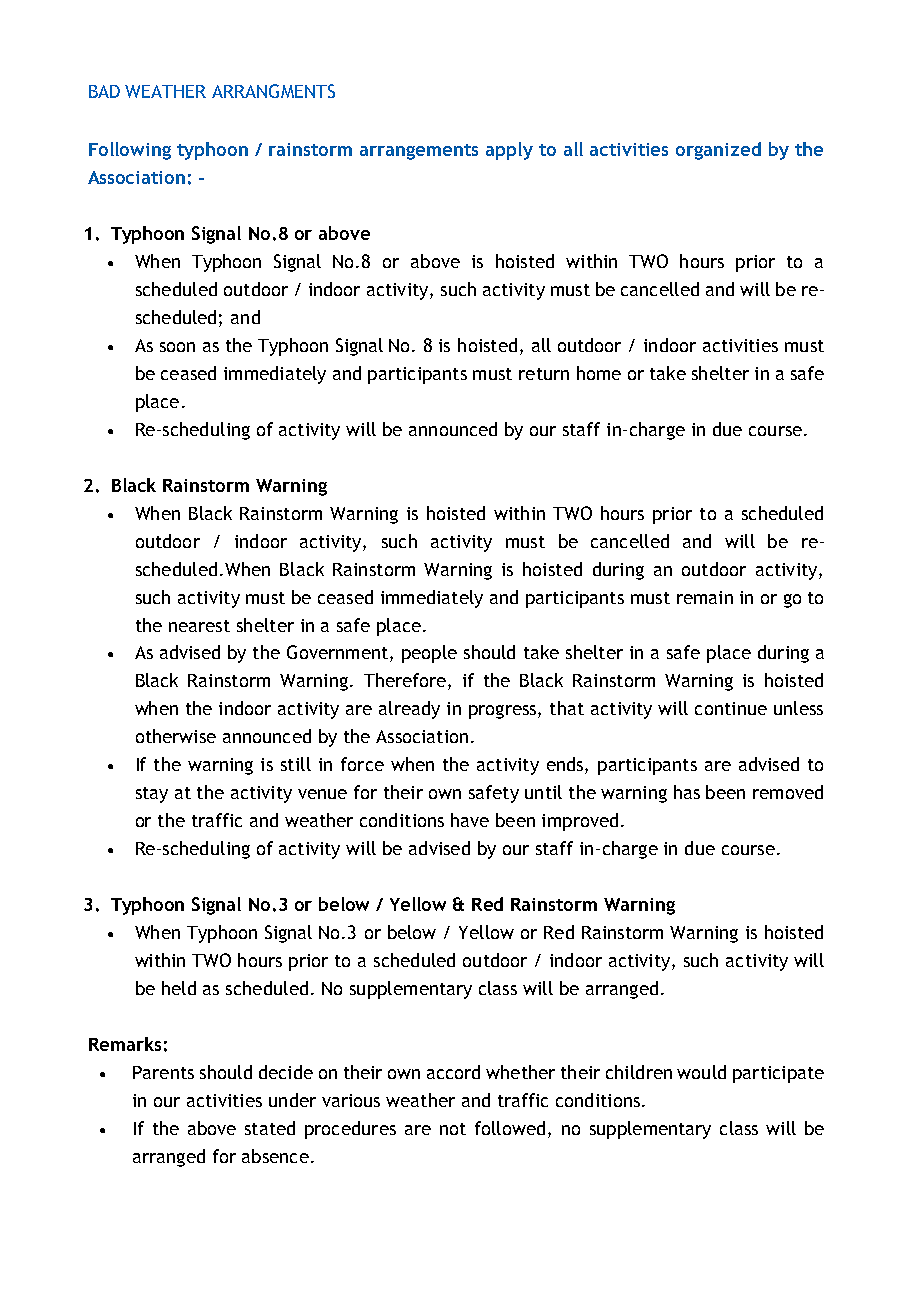 This page has height=1308, width=924. What do you see at coordinates (687, 792) in the page?
I see `has` at bounding box center [687, 792].
